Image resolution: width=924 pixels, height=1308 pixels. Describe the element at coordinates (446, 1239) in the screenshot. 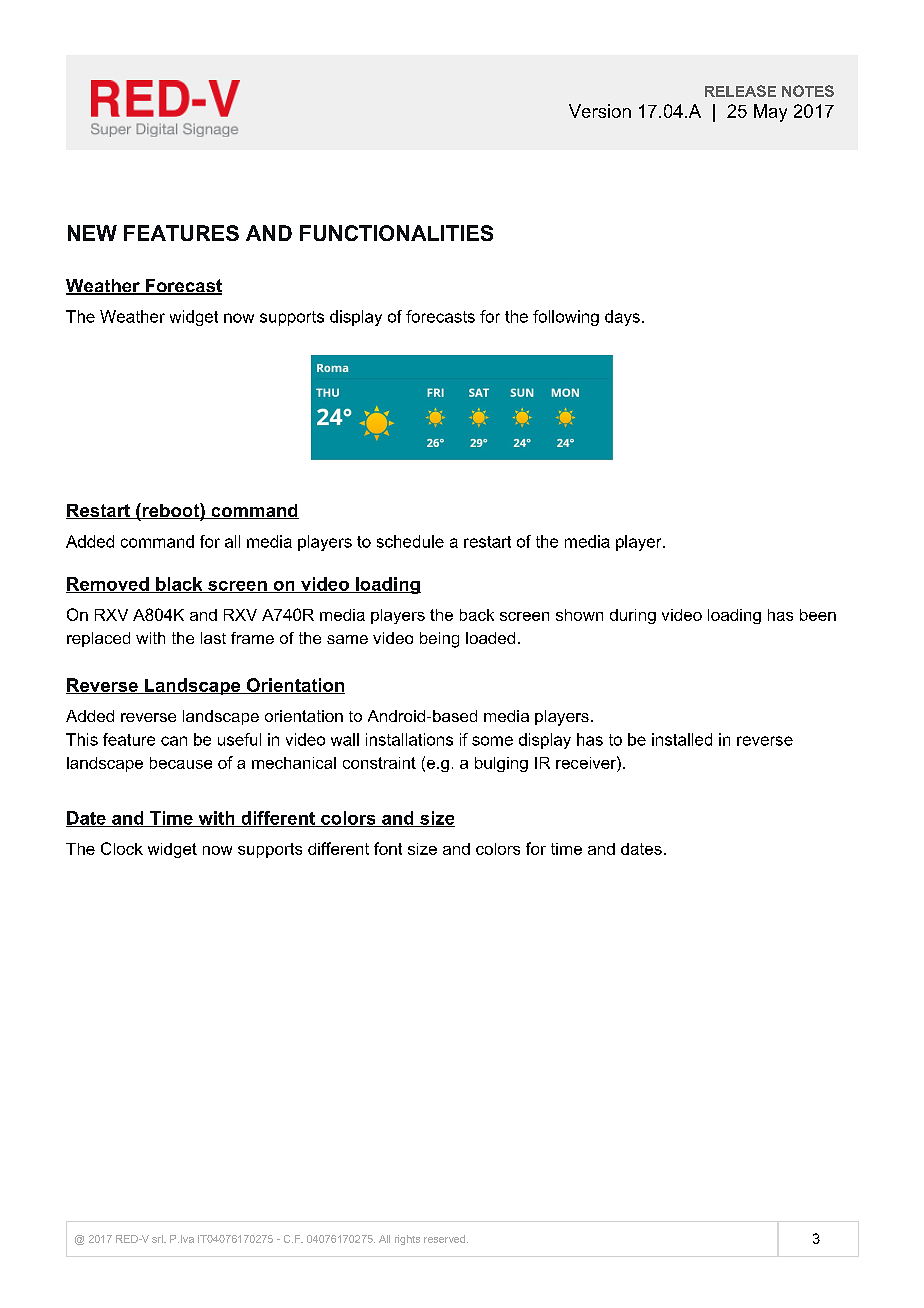

I see `reserved` at that location.
